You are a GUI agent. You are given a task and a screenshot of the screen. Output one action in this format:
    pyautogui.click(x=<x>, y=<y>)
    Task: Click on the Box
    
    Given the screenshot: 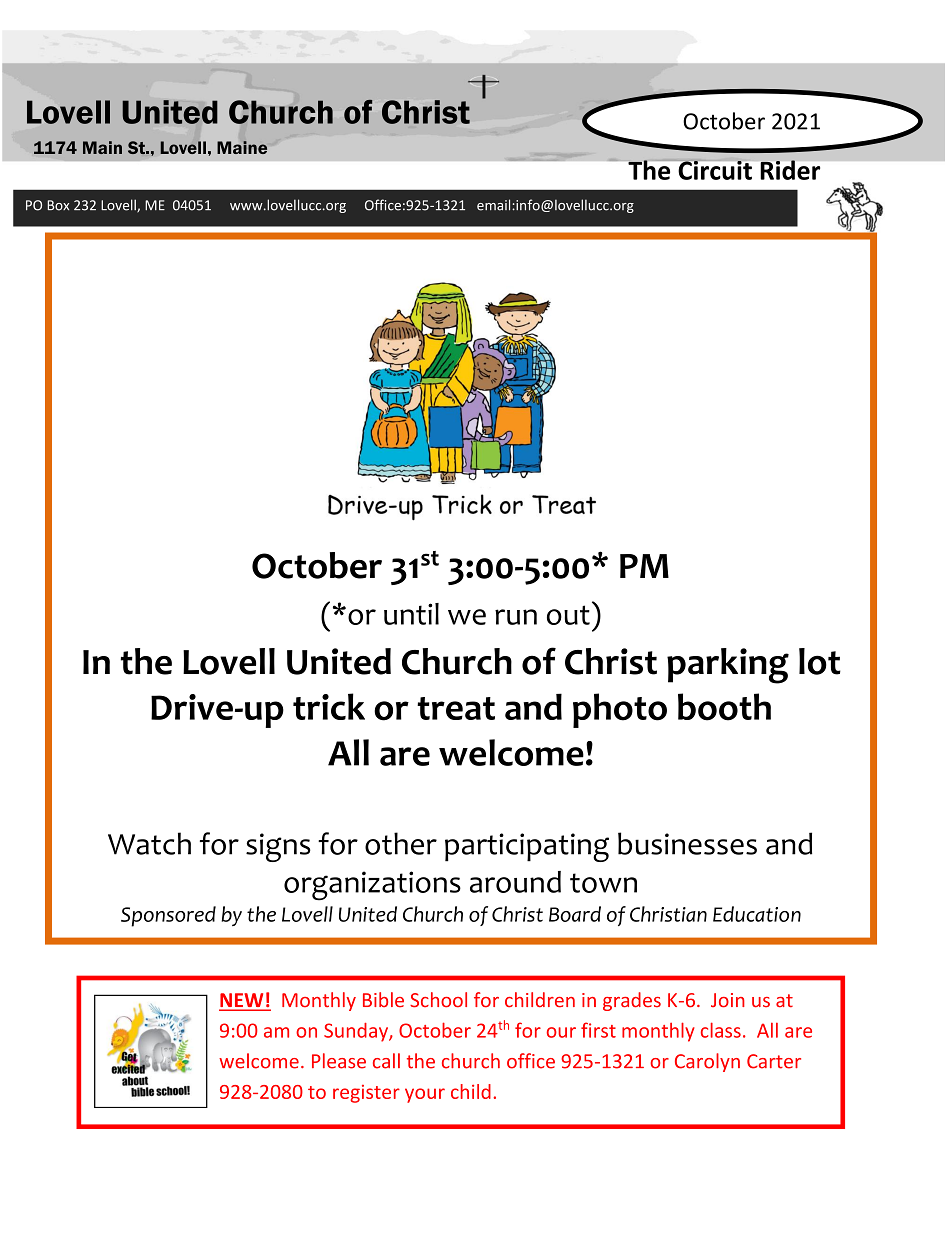 What is the action you would take?
    pyautogui.click(x=58, y=205)
